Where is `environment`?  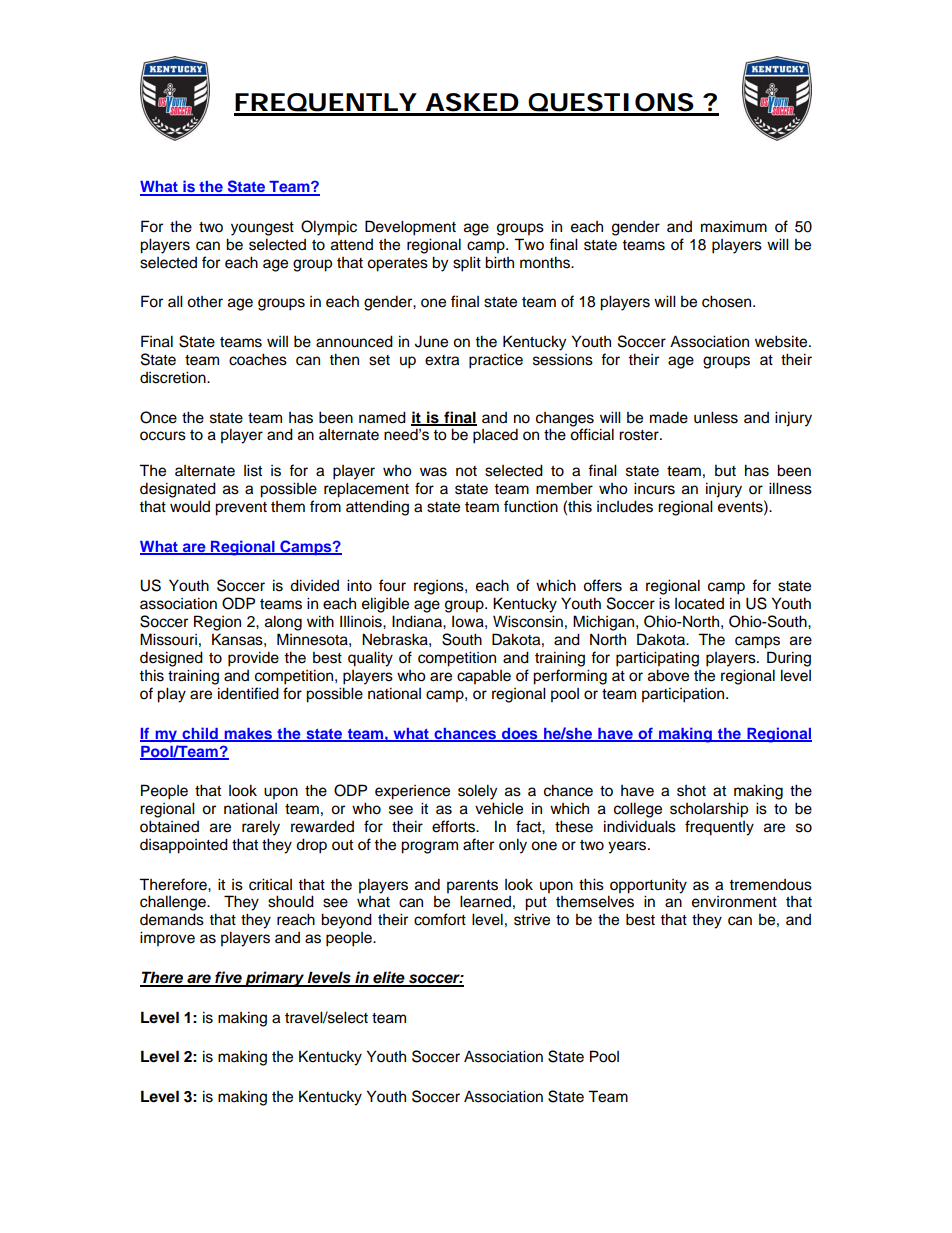
environment is located at coordinates (734, 902).
